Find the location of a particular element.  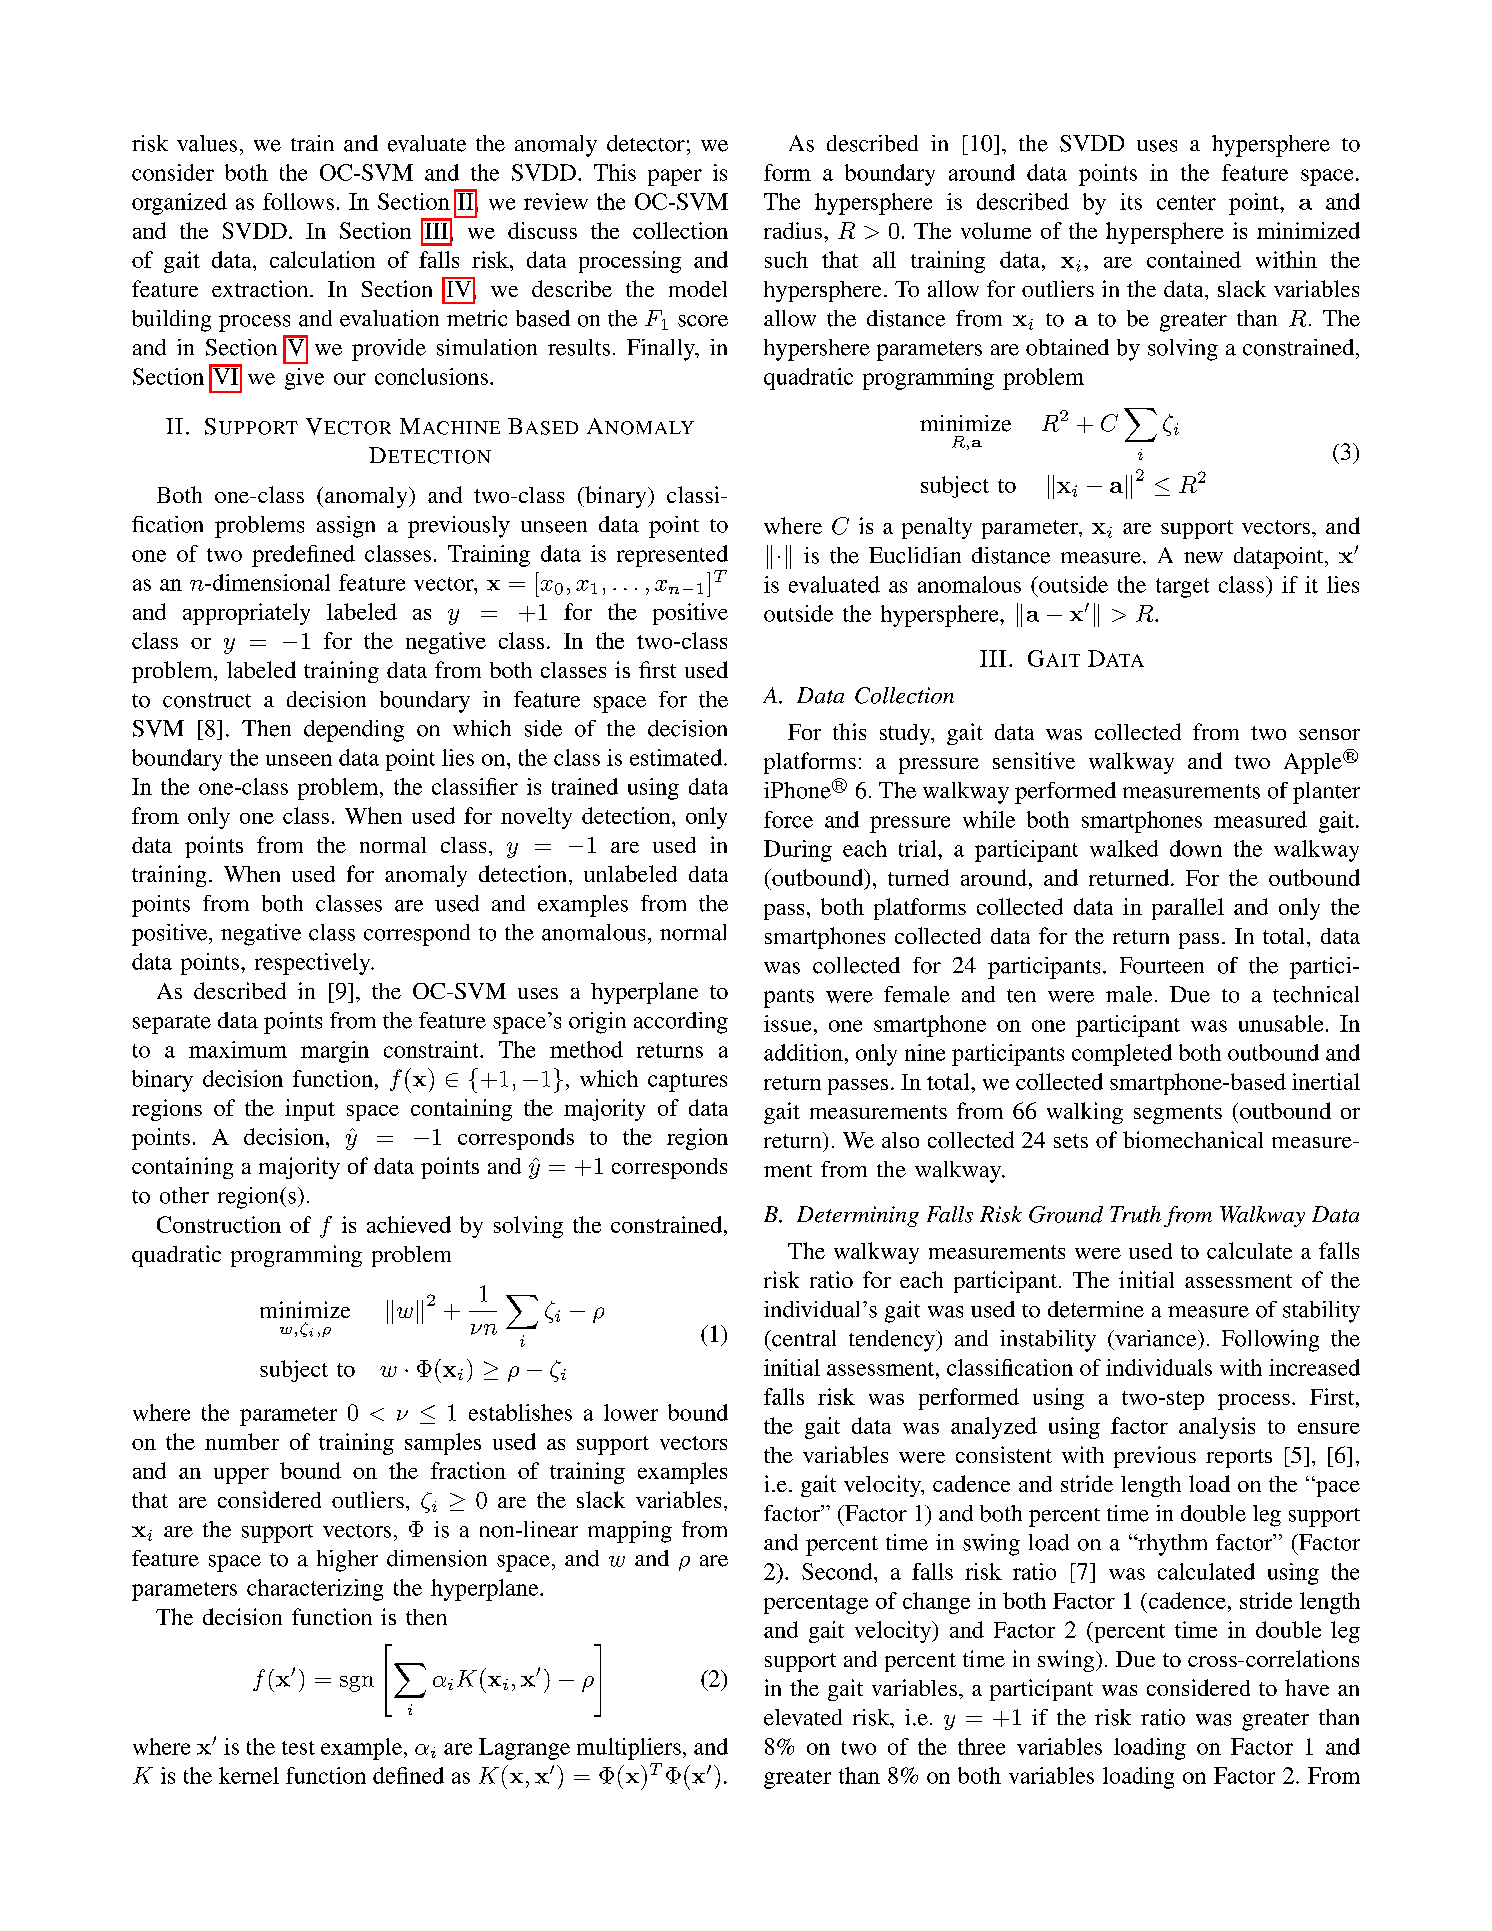

number is located at coordinates (242, 1441).
